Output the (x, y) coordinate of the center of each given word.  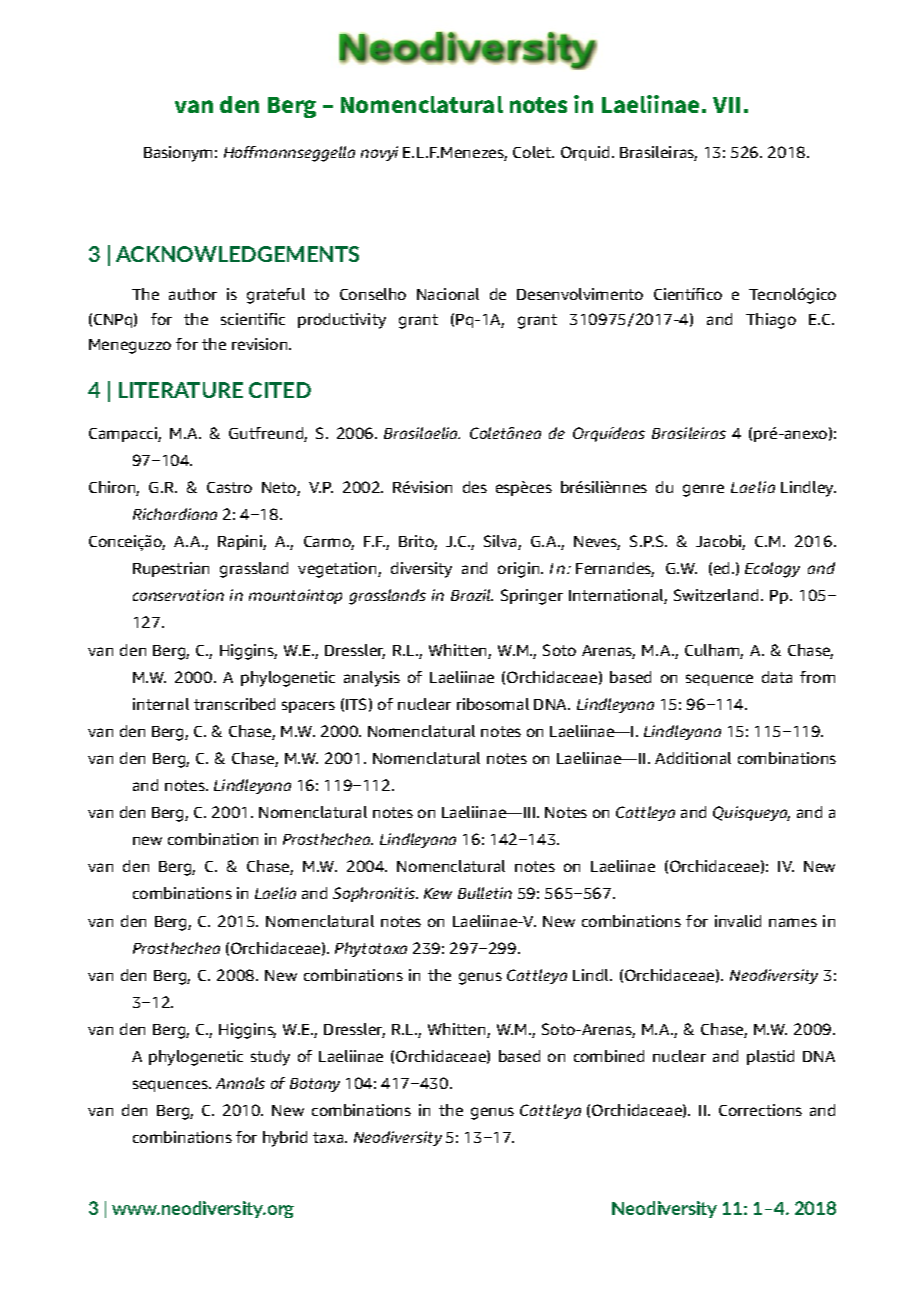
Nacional (448, 294)
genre (703, 490)
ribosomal (493, 704)
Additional (693, 758)
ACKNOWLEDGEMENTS (237, 254)
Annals (240, 1083)
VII (726, 105)
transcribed (234, 704)
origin (520, 570)
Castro (229, 487)
